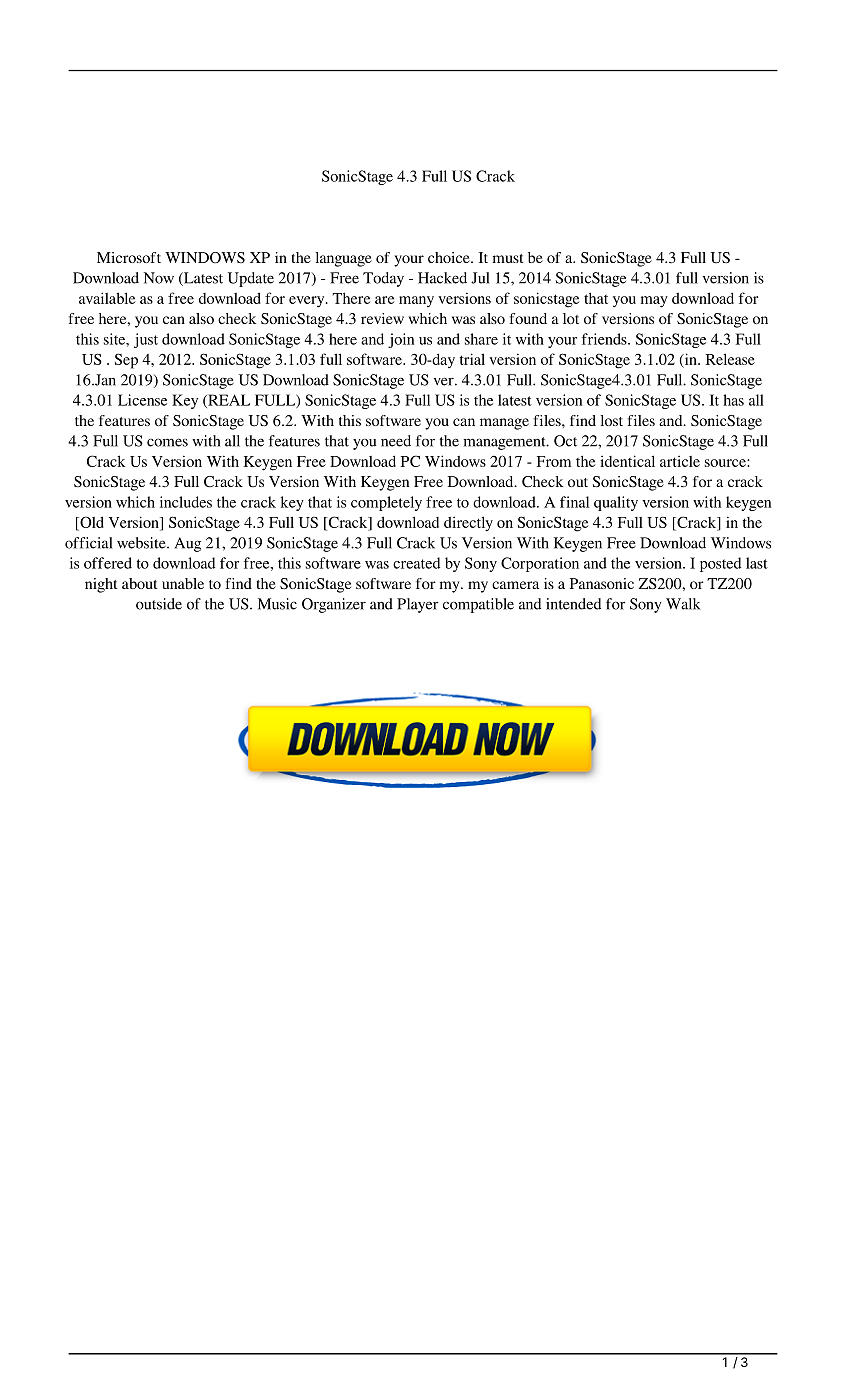 This image has width=846, height=1400. What do you see at coordinates (654, 302) in the image?
I see `may` at bounding box center [654, 302].
